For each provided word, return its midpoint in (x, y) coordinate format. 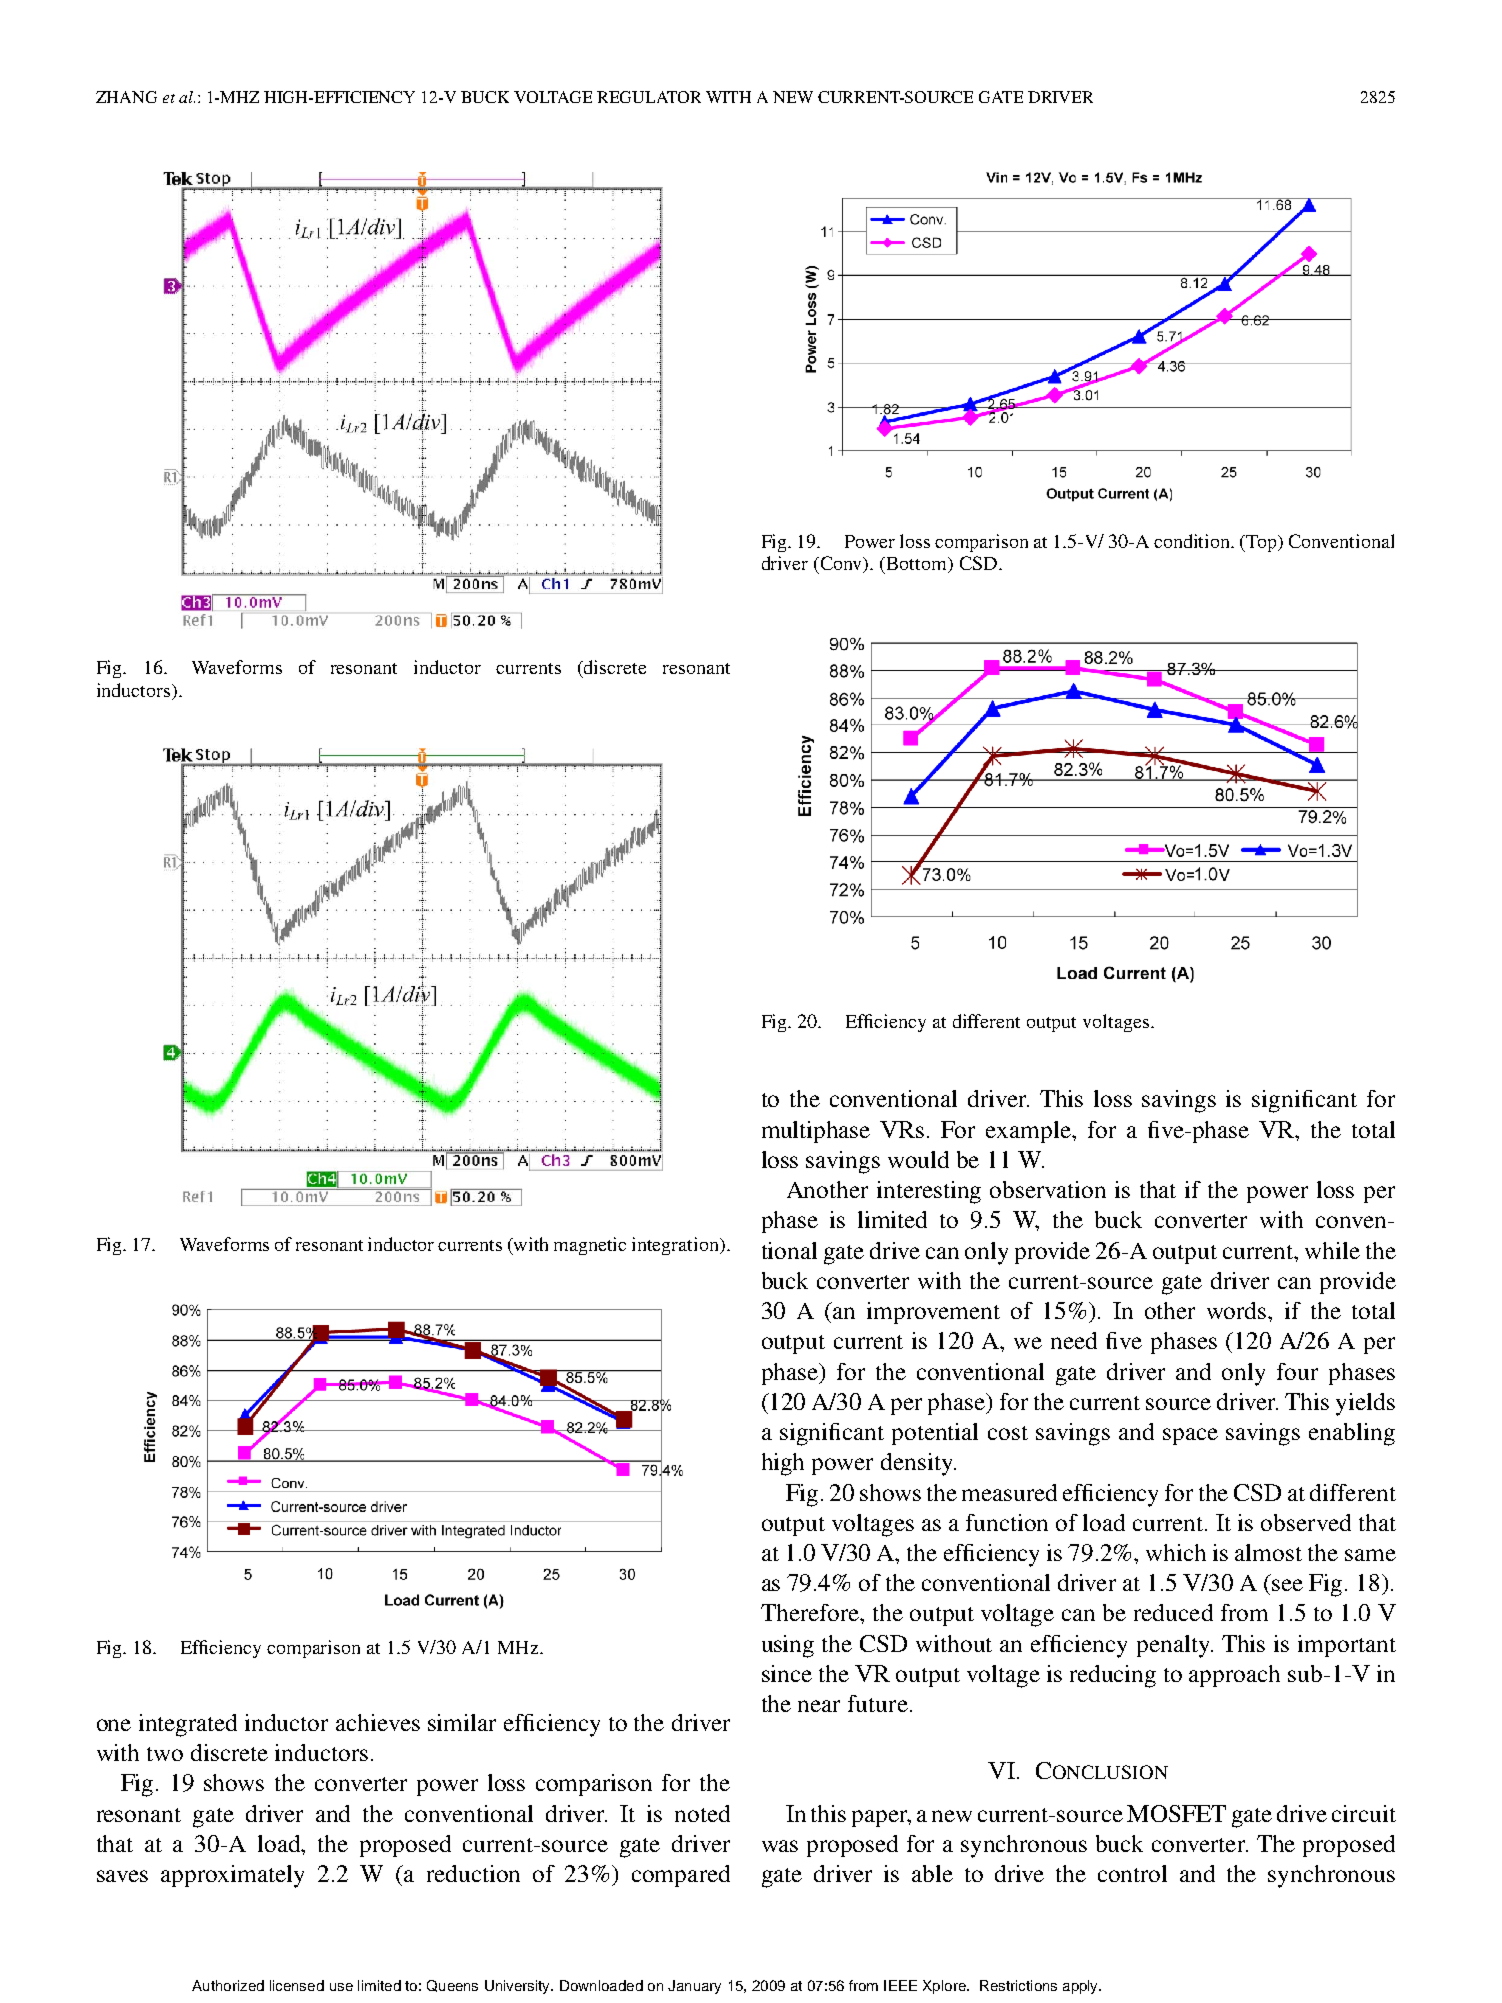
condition (1193, 541)
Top (1261, 543)
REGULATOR (649, 97)
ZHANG (126, 97)
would (918, 1159)
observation (1048, 1189)
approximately (232, 1876)
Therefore (811, 1612)
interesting (929, 1192)
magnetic (590, 1246)
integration (676, 1246)
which (1176, 1552)
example (1029, 1132)
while (1332, 1250)
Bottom (916, 565)
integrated (188, 1725)
